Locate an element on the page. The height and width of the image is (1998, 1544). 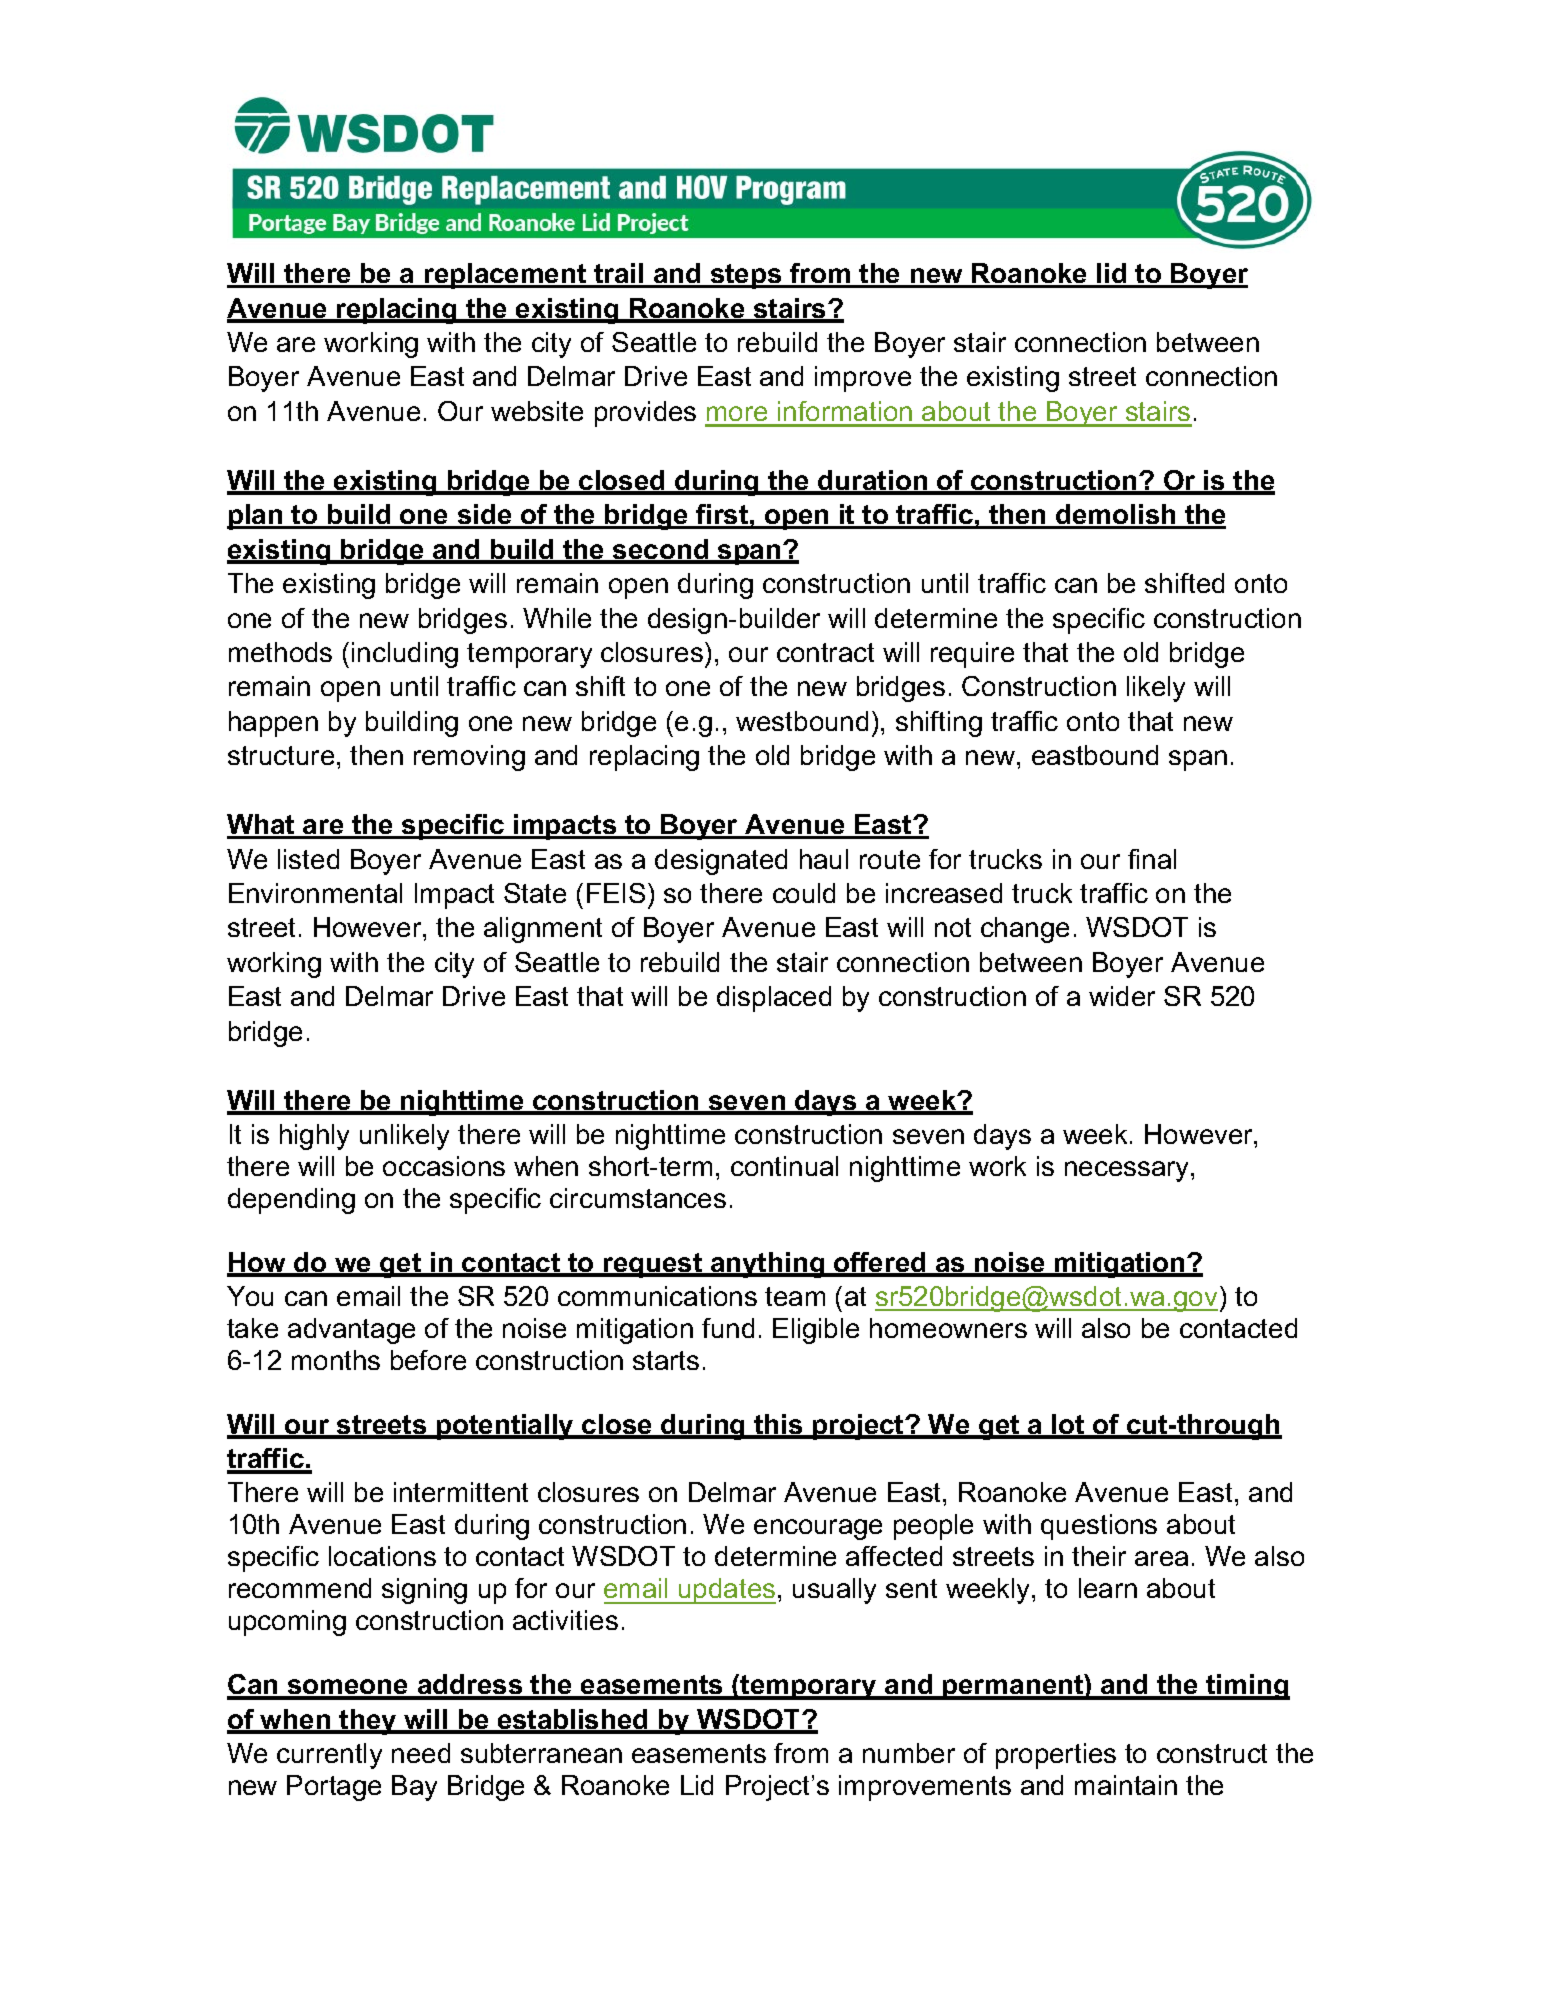
number is located at coordinates (909, 1753).
